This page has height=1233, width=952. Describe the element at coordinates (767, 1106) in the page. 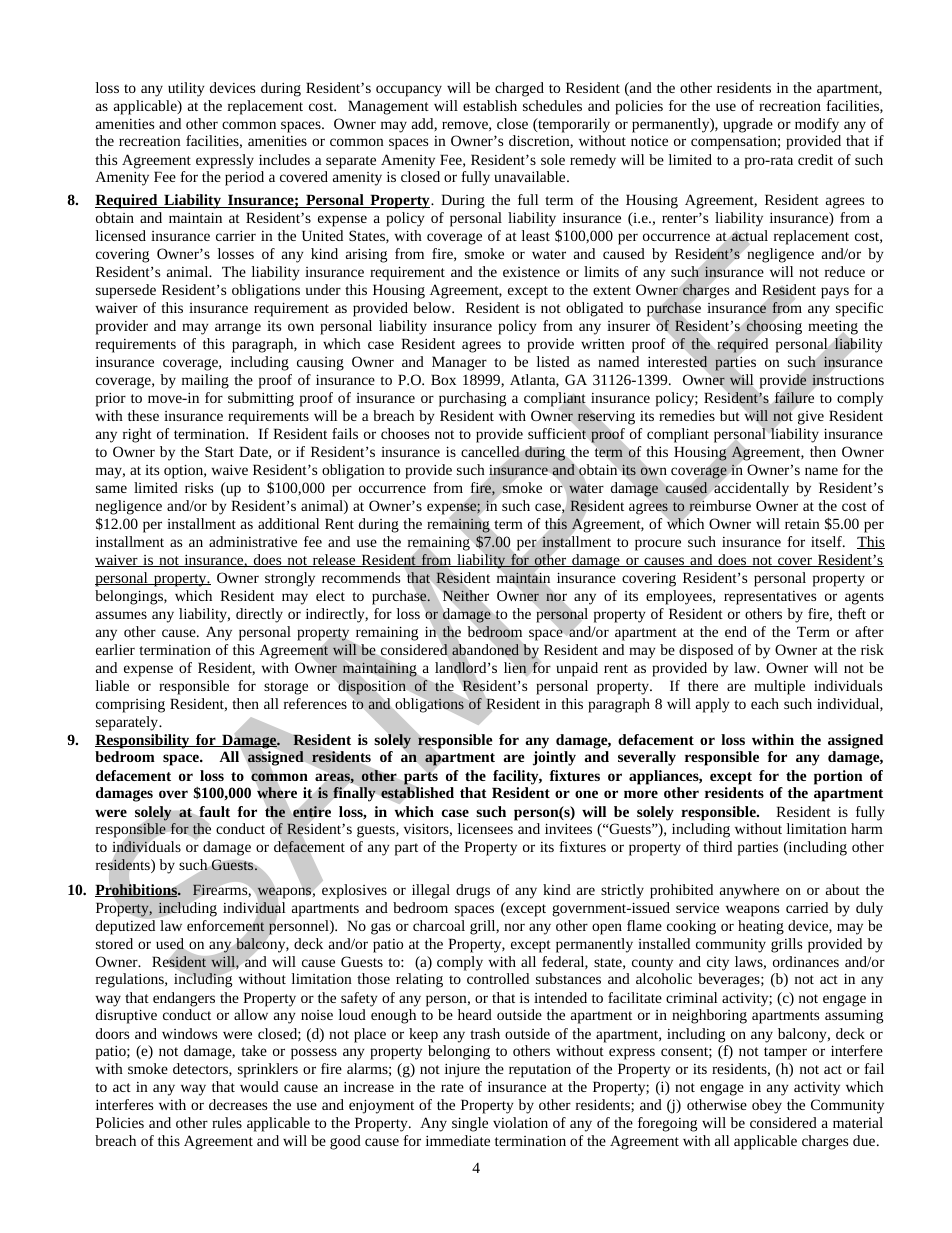

I see `obey` at that location.
